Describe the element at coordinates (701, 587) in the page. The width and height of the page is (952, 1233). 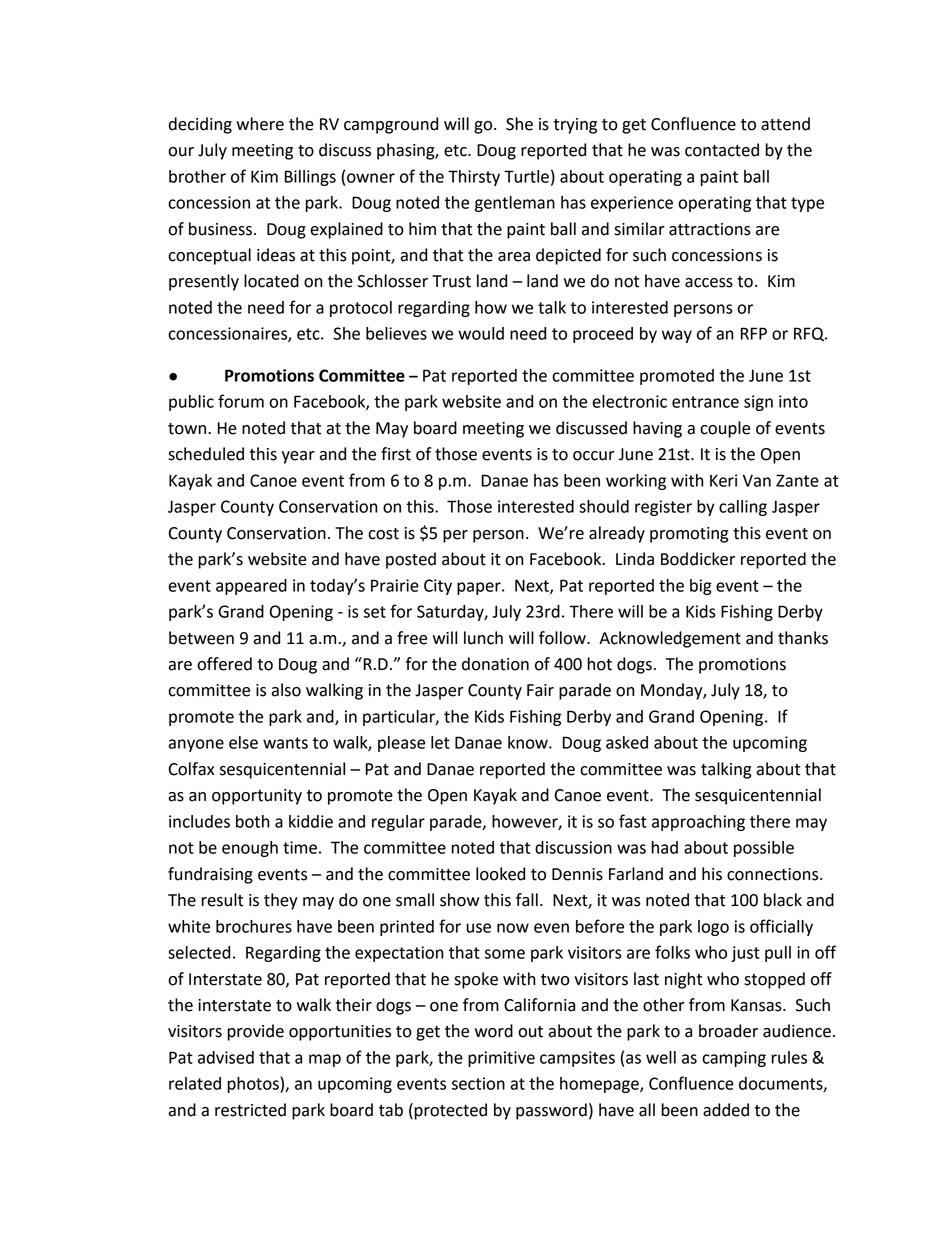
I see `big` at that location.
